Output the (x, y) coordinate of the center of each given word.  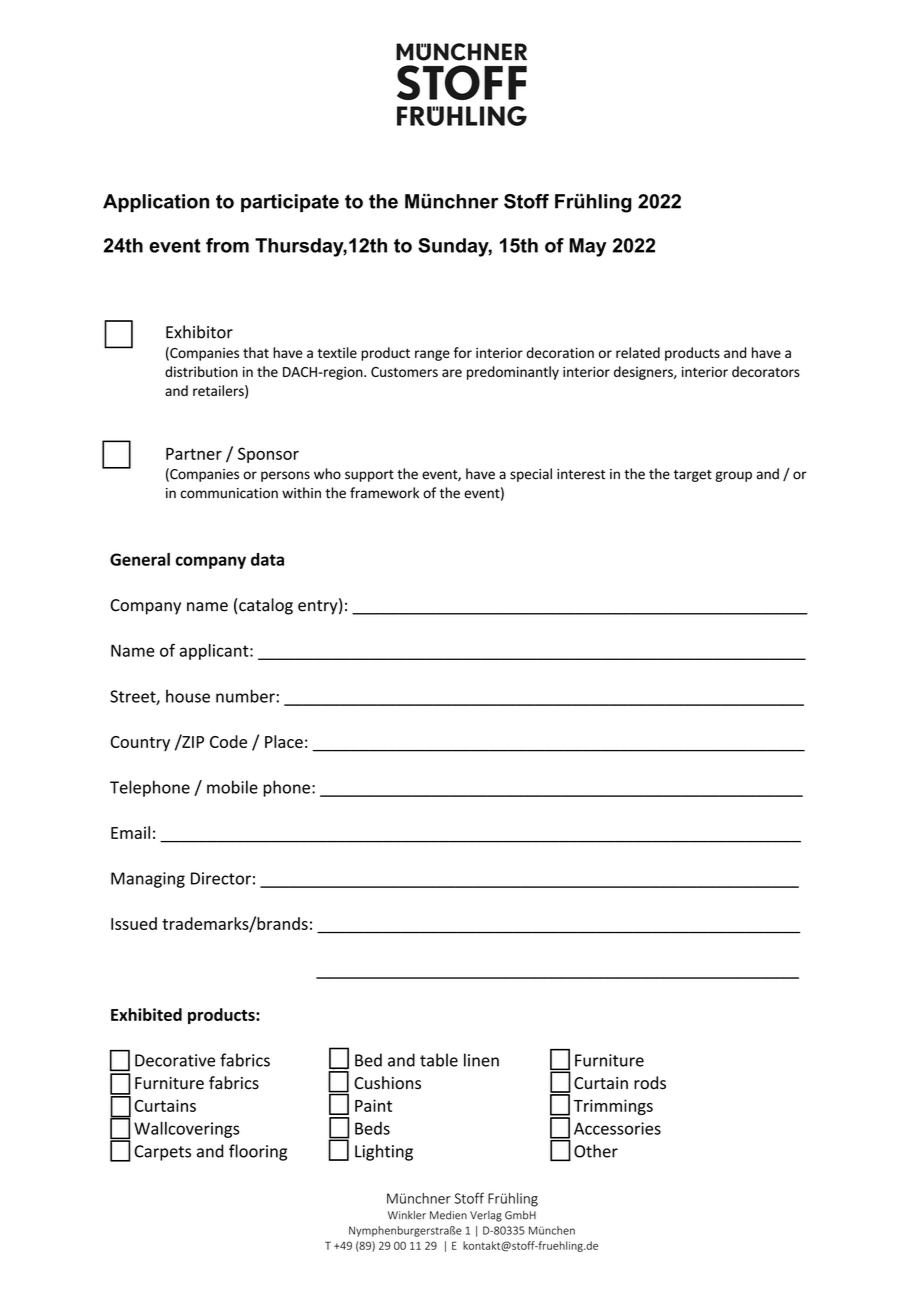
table (439, 1060)
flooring (258, 1152)
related (638, 352)
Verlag (486, 1216)
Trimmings (613, 1107)
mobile (232, 787)
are (452, 373)
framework (384, 493)
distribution (201, 371)
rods (650, 1083)
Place (284, 741)
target (693, 476)
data (267, 559)
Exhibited (146, 1014)
